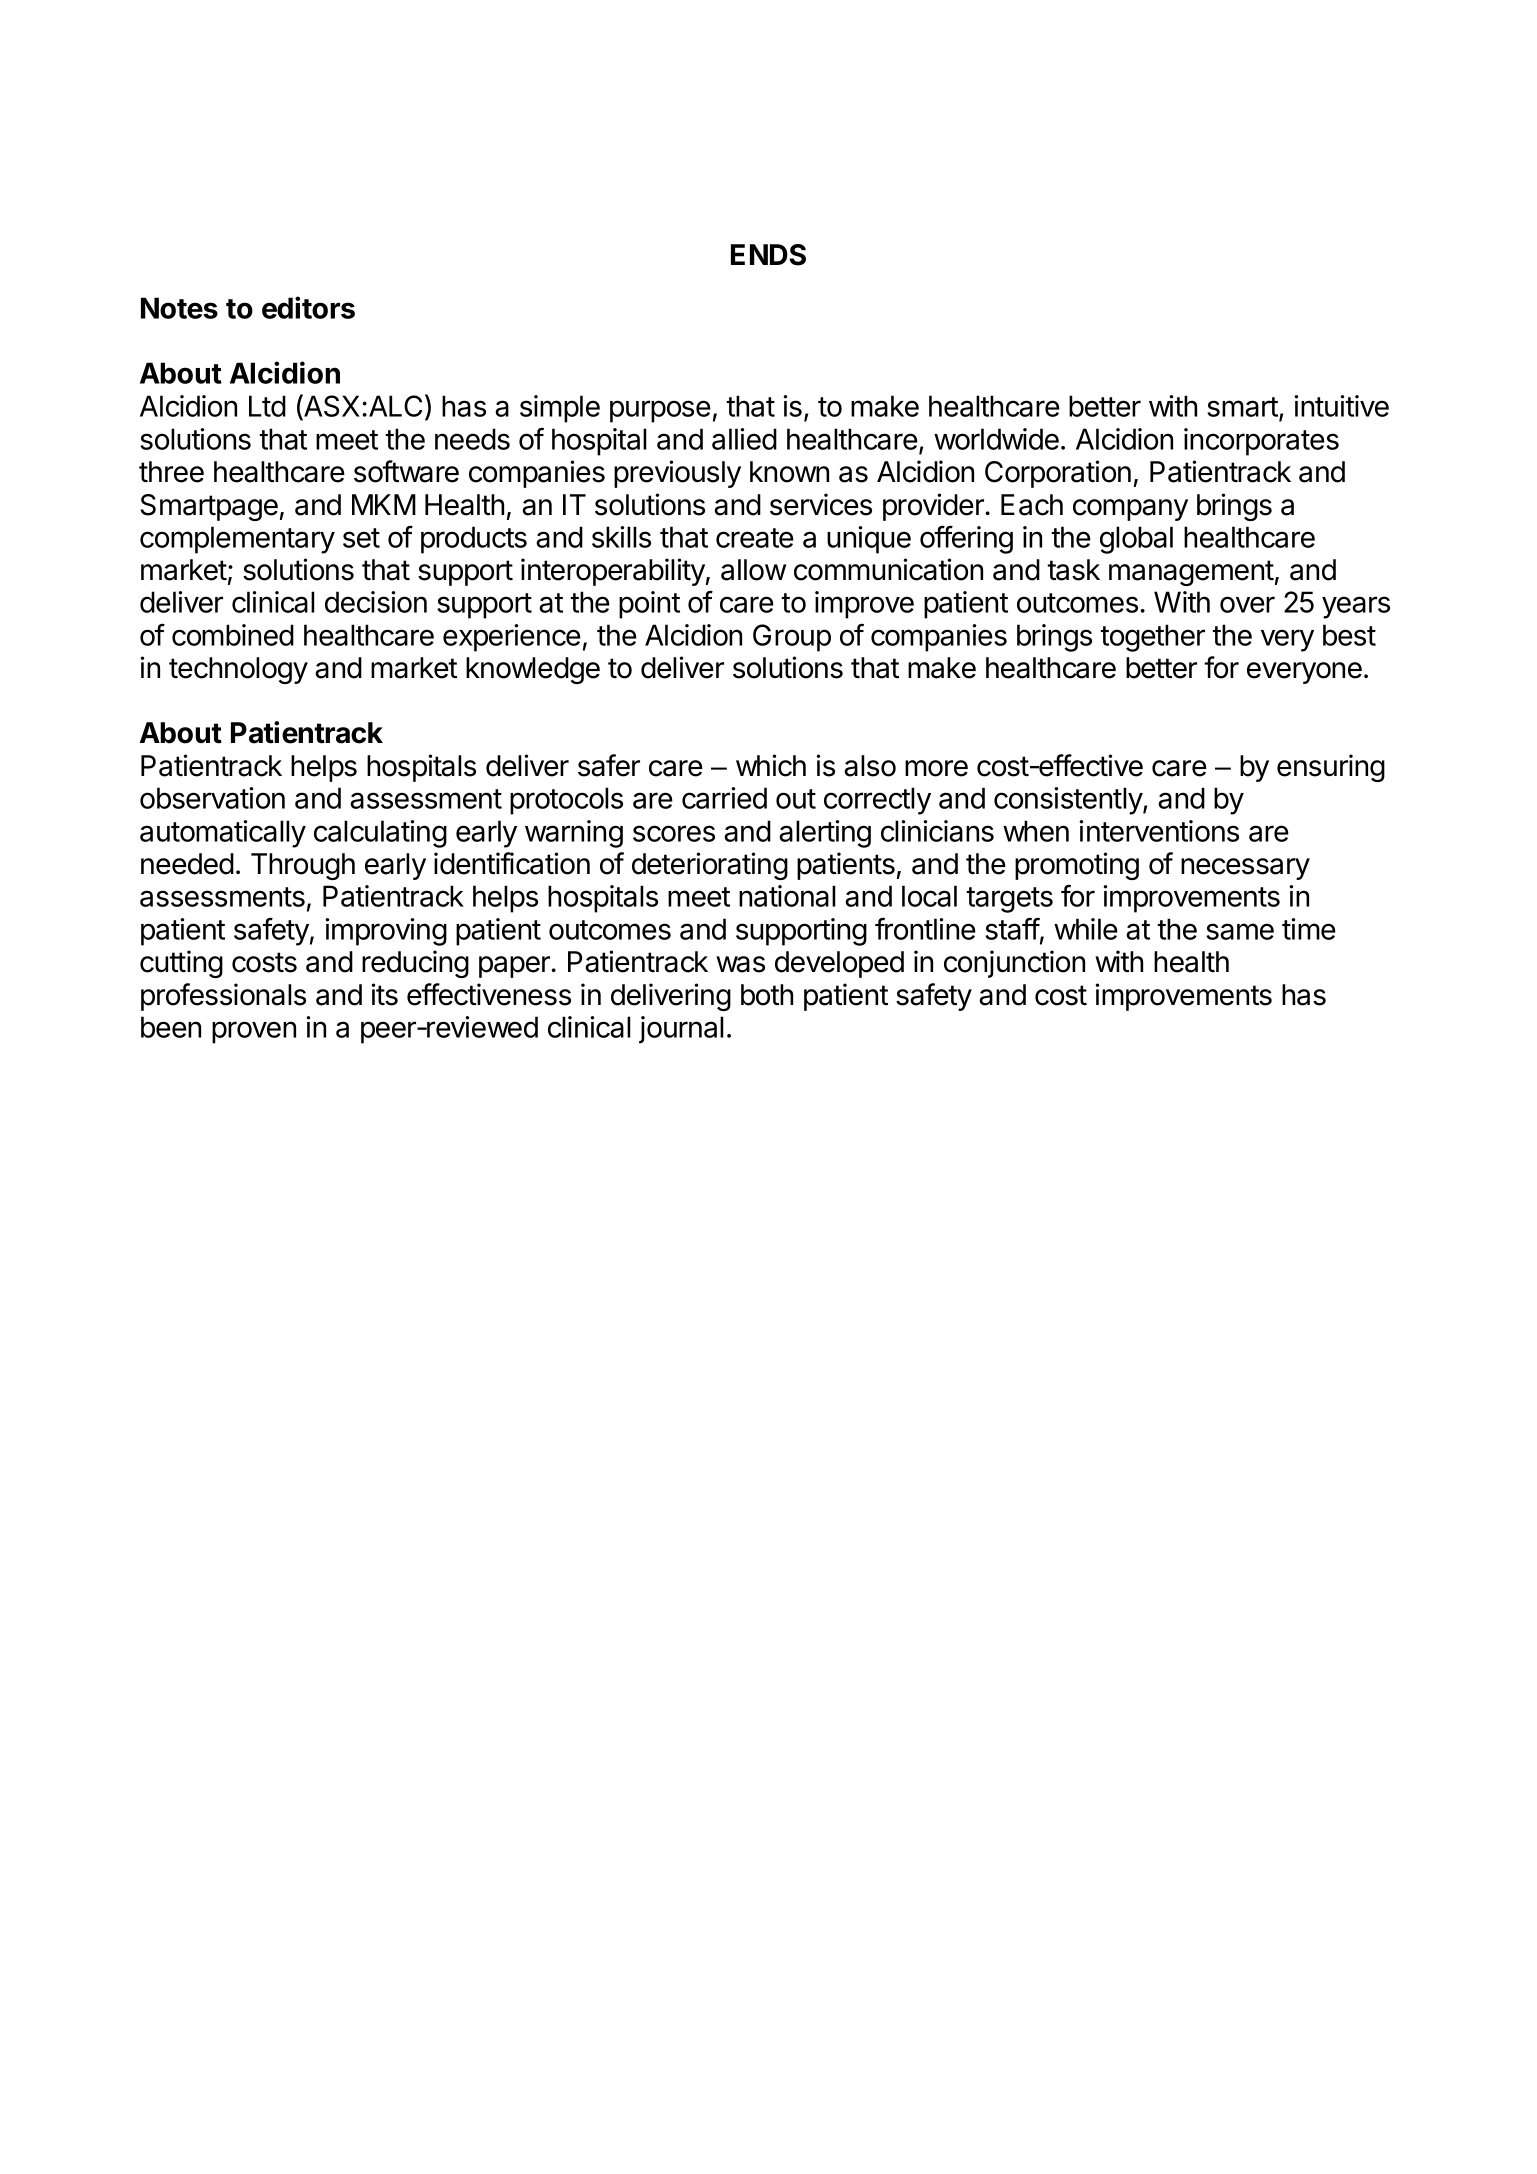 This document has width=1537, height=2174. I want to click on alerting, so click(825, 834).
